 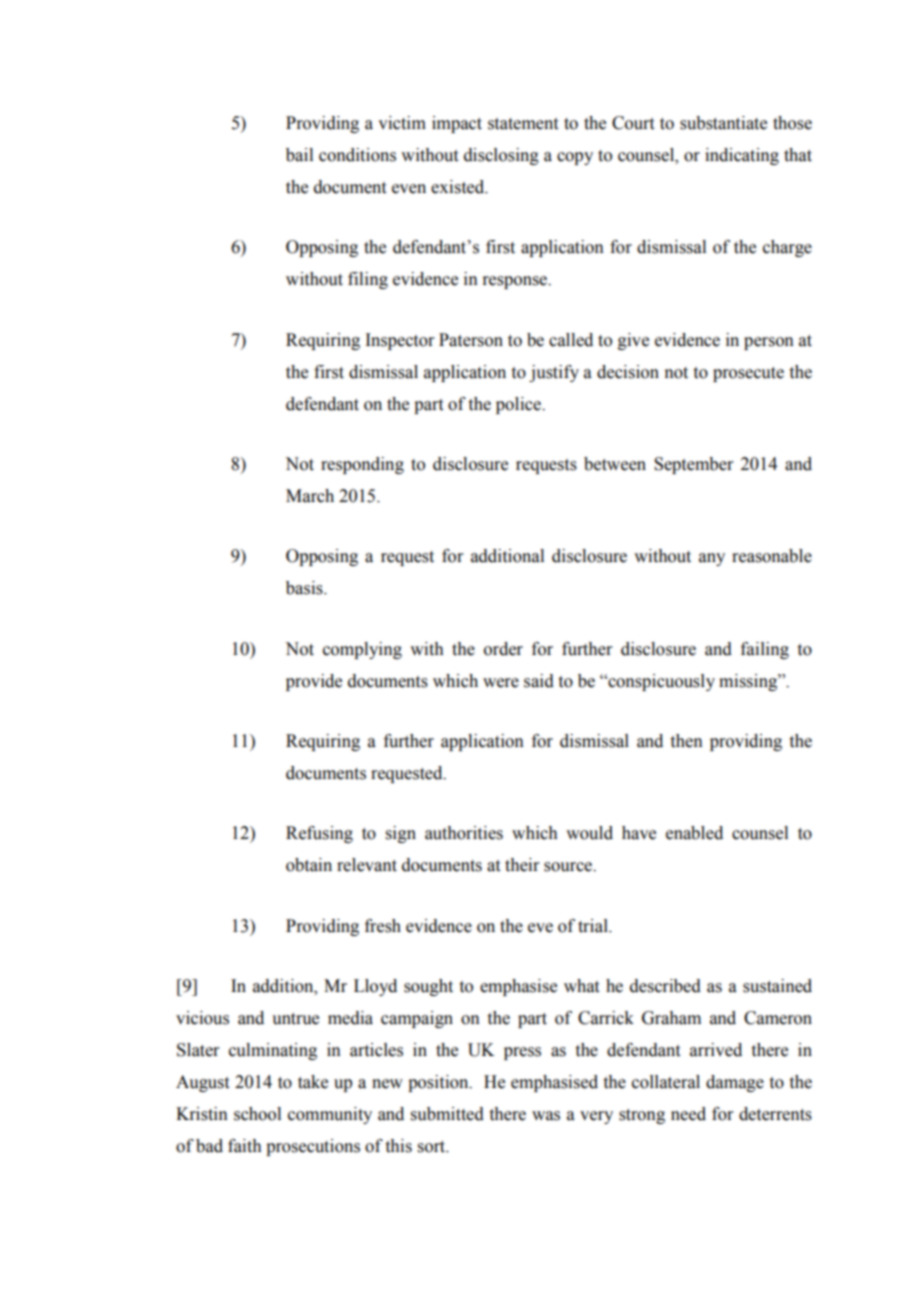 I want to click on failing, so click(x=765, y=650).
